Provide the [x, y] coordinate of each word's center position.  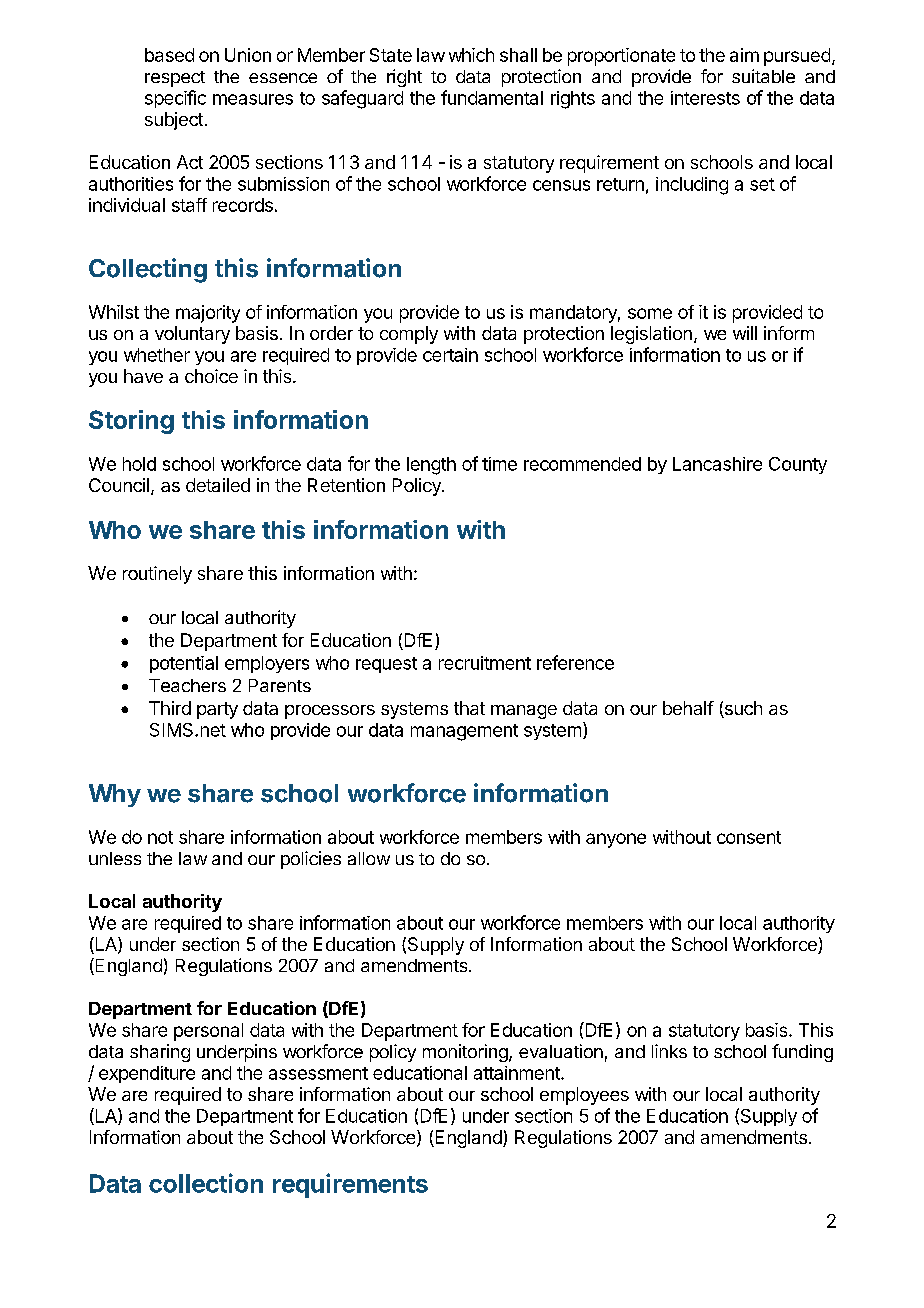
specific [175, 99]
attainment [518, 1073]
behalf [688, 708]
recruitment [485, 663]
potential [184, 664]
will [745, 333]
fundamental [492, 97]
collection [206, 1183]
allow [369, 858]
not [160, 837]
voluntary [192, 335]
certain [450, 355]
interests [705, 98]
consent [749, 837]
